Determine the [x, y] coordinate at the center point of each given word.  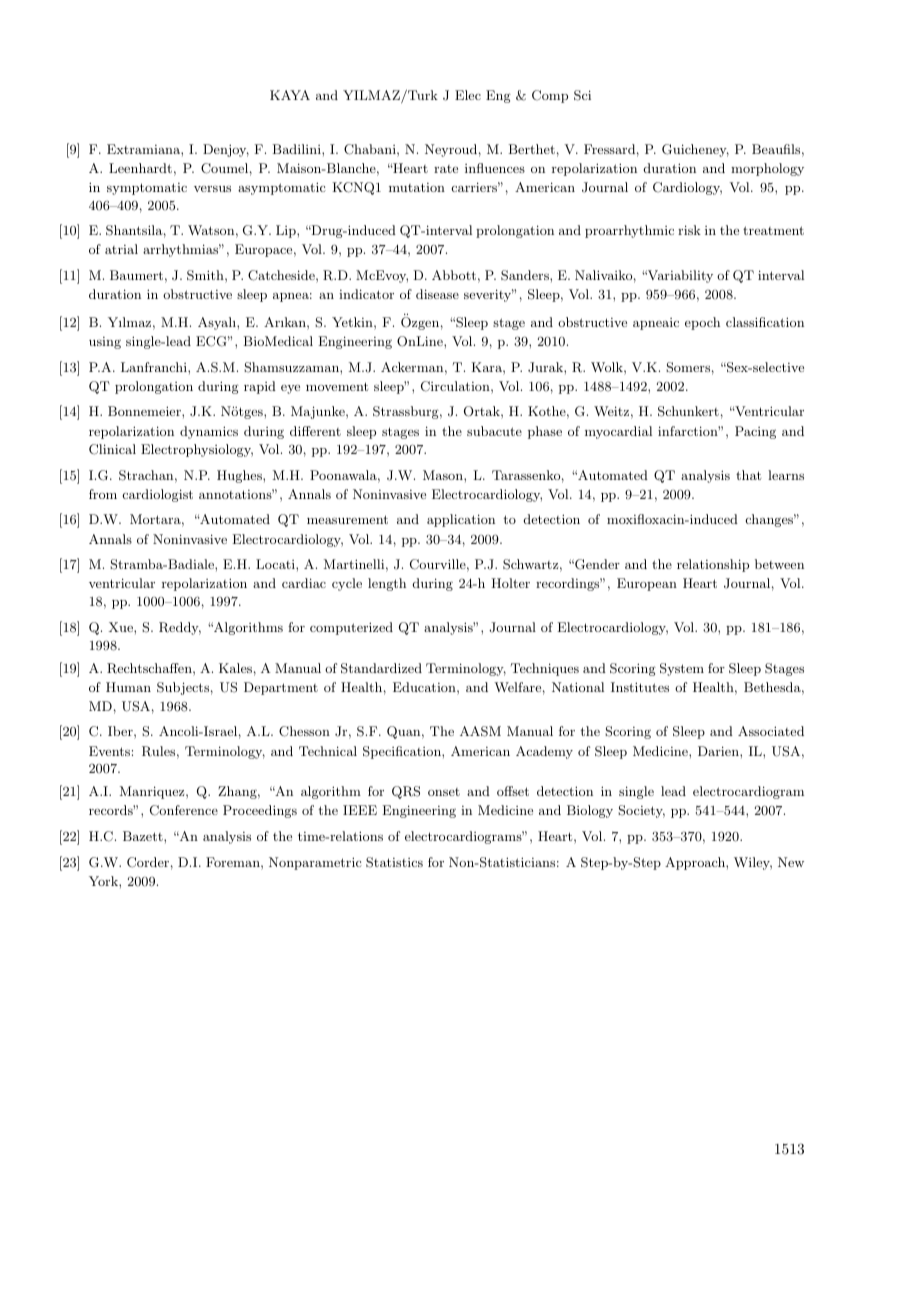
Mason [444, 475]
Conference [184, 810]
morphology [767, 169]
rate [446, 169]
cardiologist [158, 495]
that [748, 475]
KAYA [290, 95]
